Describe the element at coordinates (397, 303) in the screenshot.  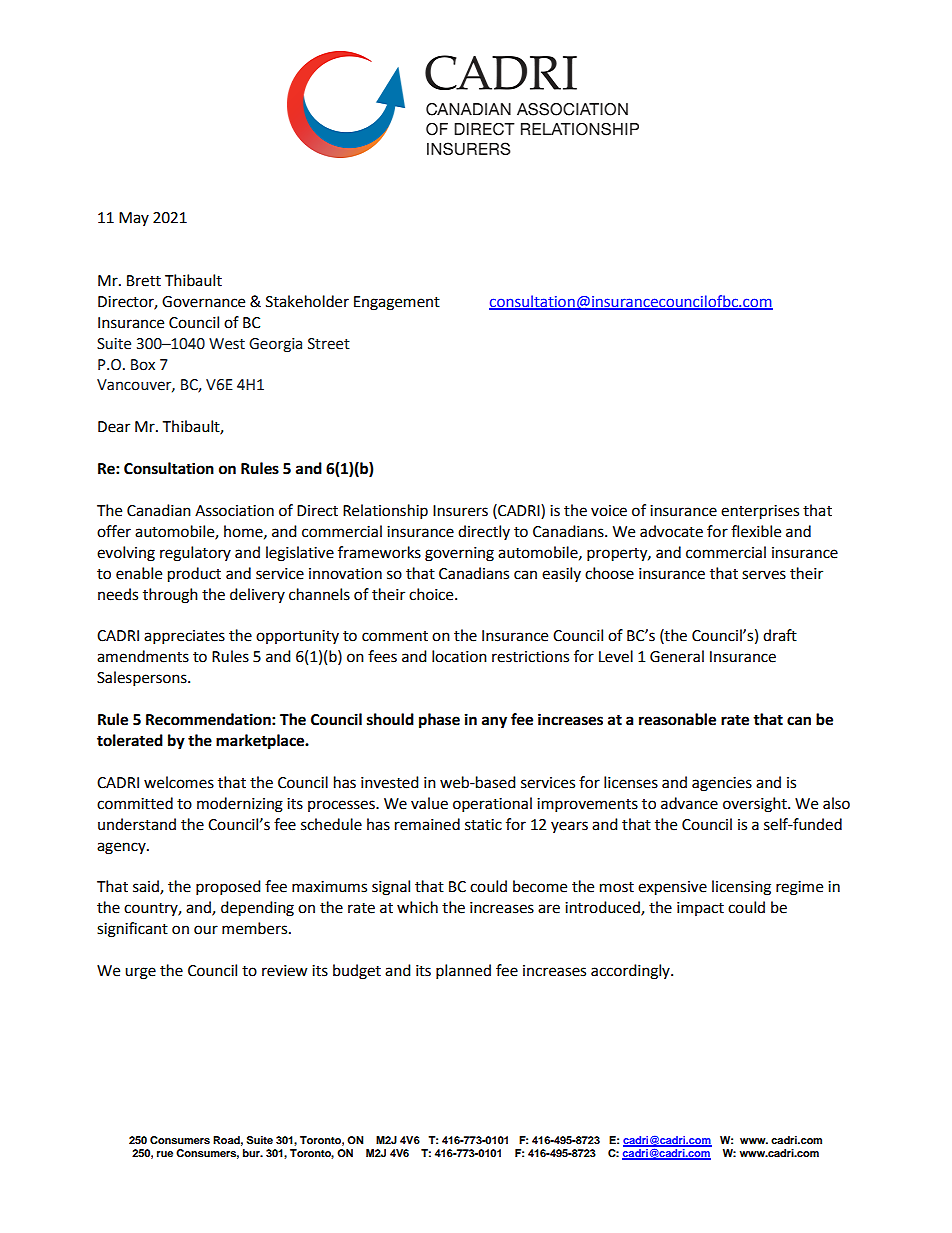
I see `Engagement` at that location.
